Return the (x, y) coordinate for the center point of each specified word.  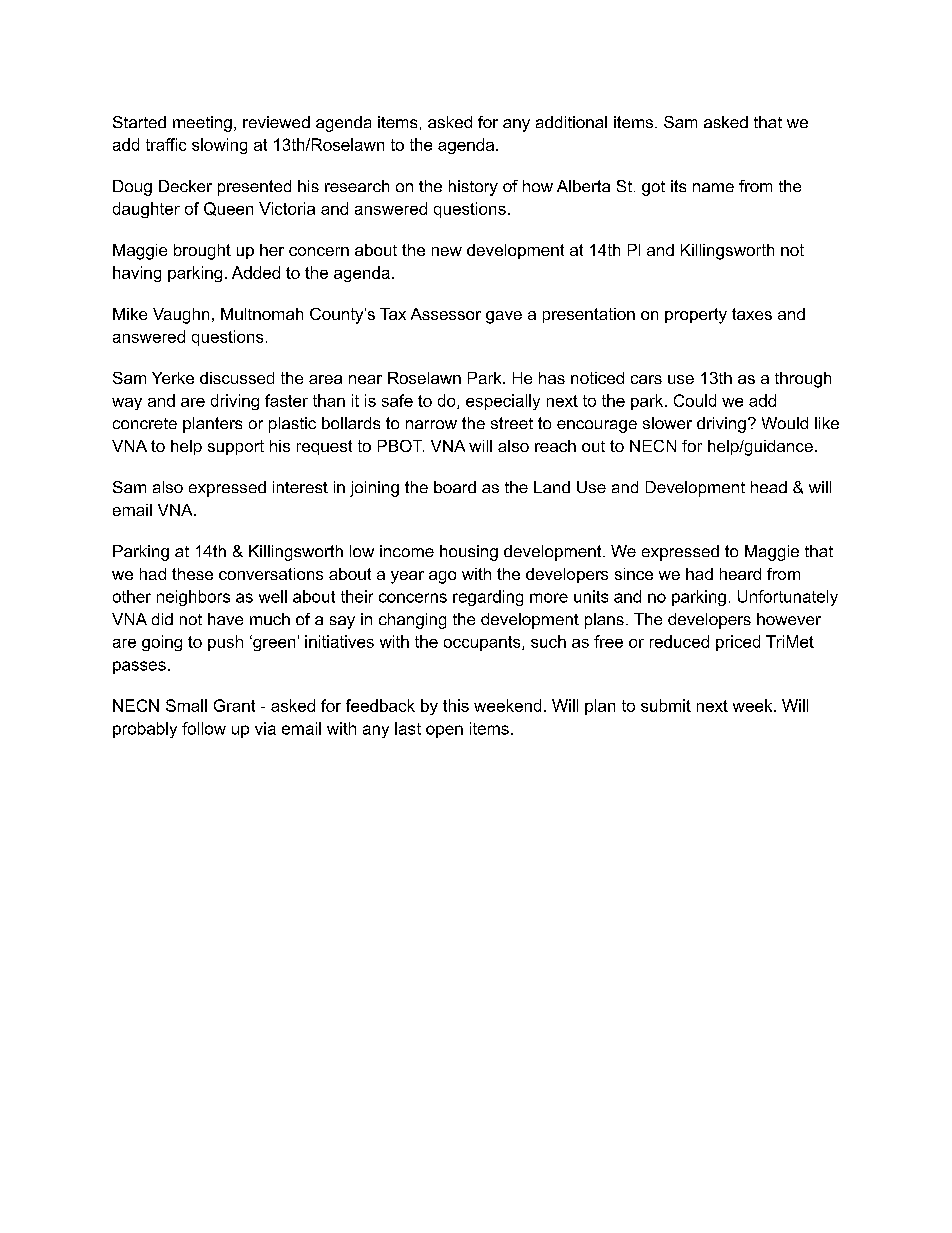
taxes (752, 314)
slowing (219, 146)
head (769, 487)
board (455, 487)
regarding (488, 598)
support (236, 447)
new (447, 251)
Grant (234, 705)
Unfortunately (788, 598)
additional (571, 122)
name (713, 187)
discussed (237, 378)
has (552, 378)
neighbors (193, 598)
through (803, 380)
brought (202, 252)
